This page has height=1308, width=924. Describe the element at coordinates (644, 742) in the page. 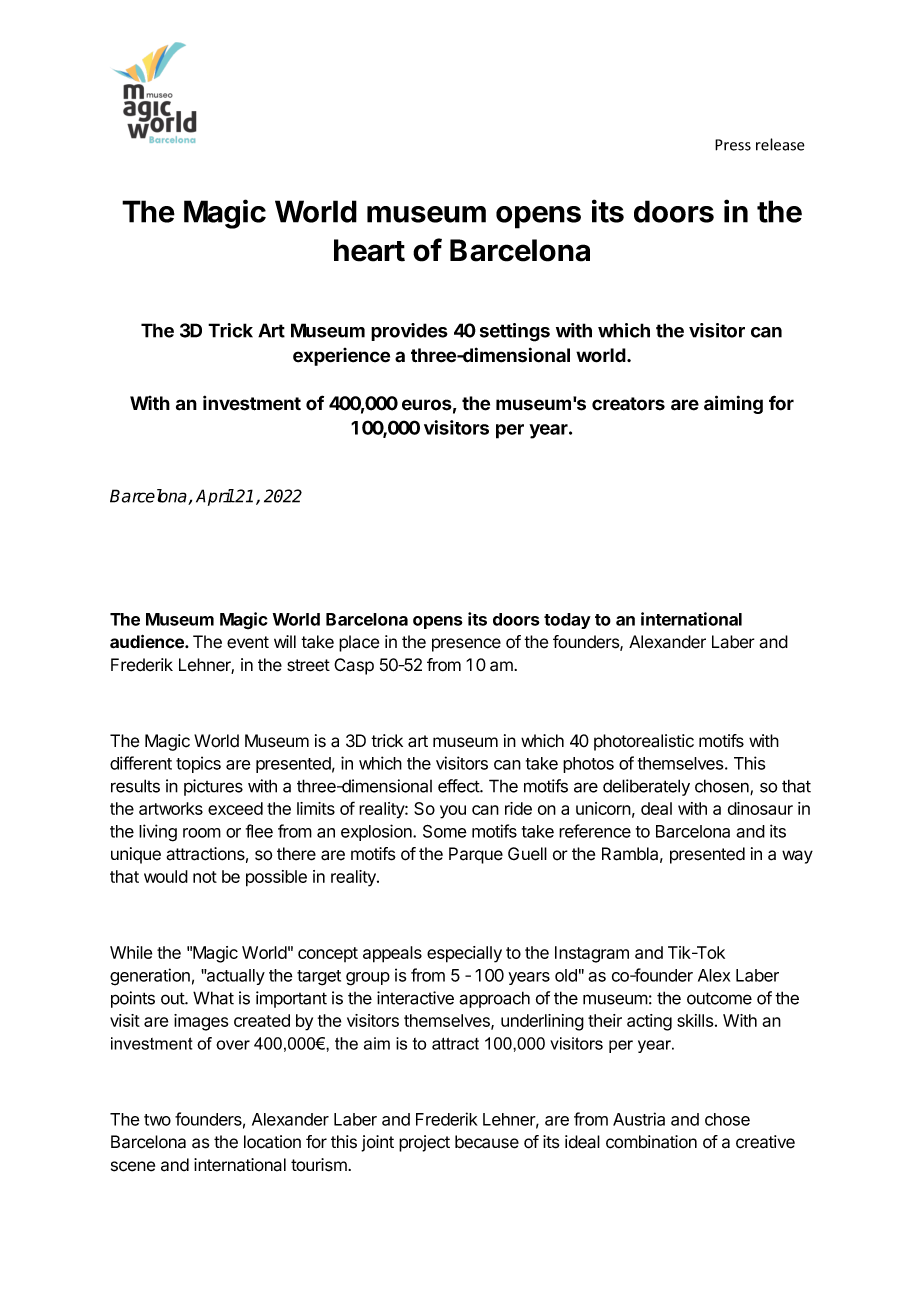

I see `photorealistic` at that location.
